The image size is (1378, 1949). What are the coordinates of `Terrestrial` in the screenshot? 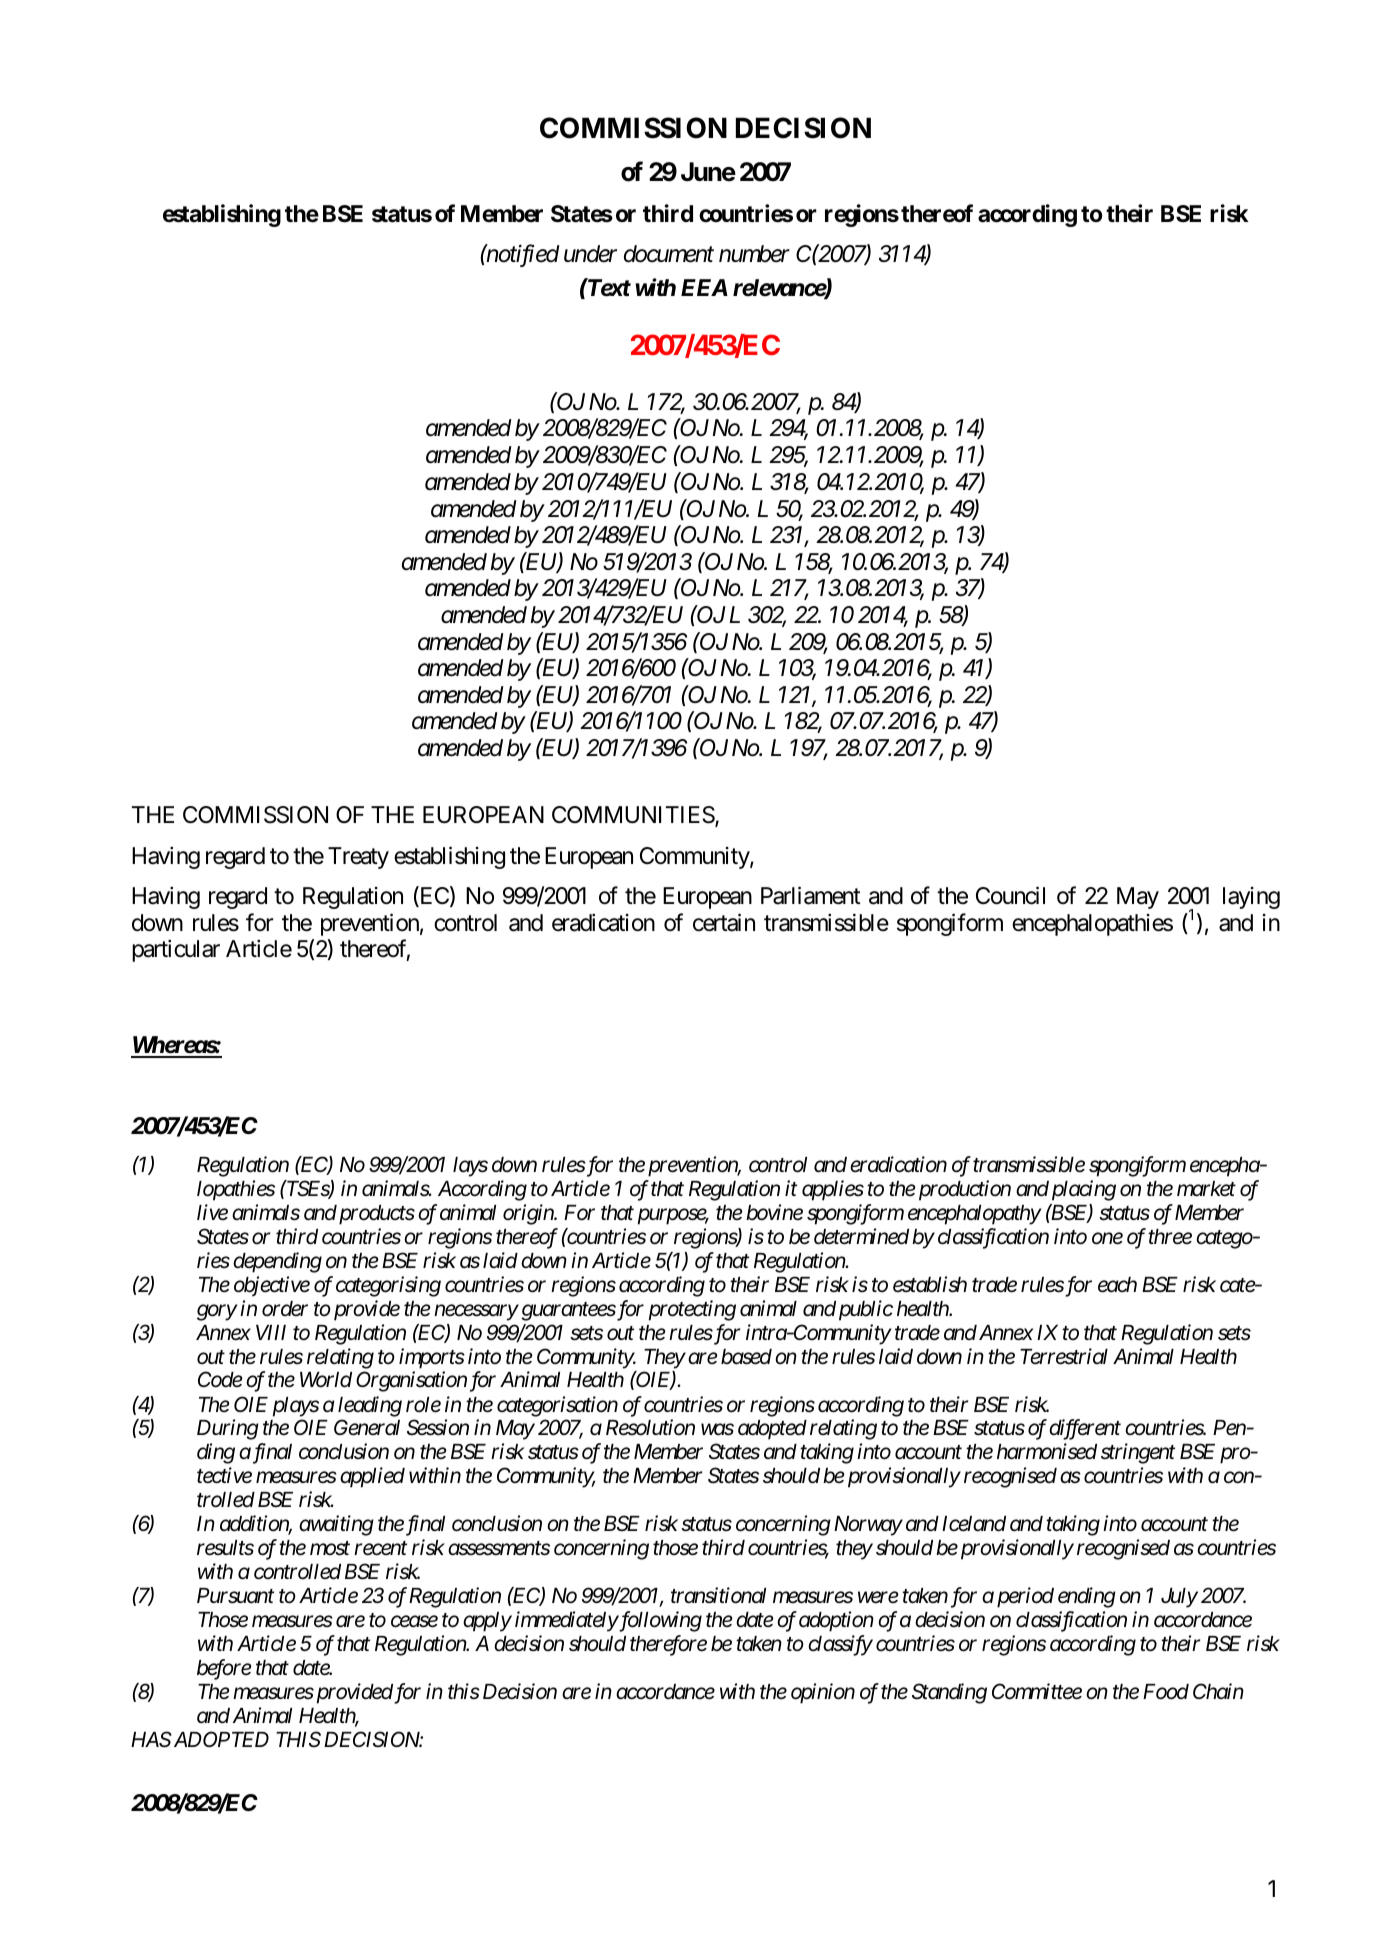 It's located at (1064, 1356).
